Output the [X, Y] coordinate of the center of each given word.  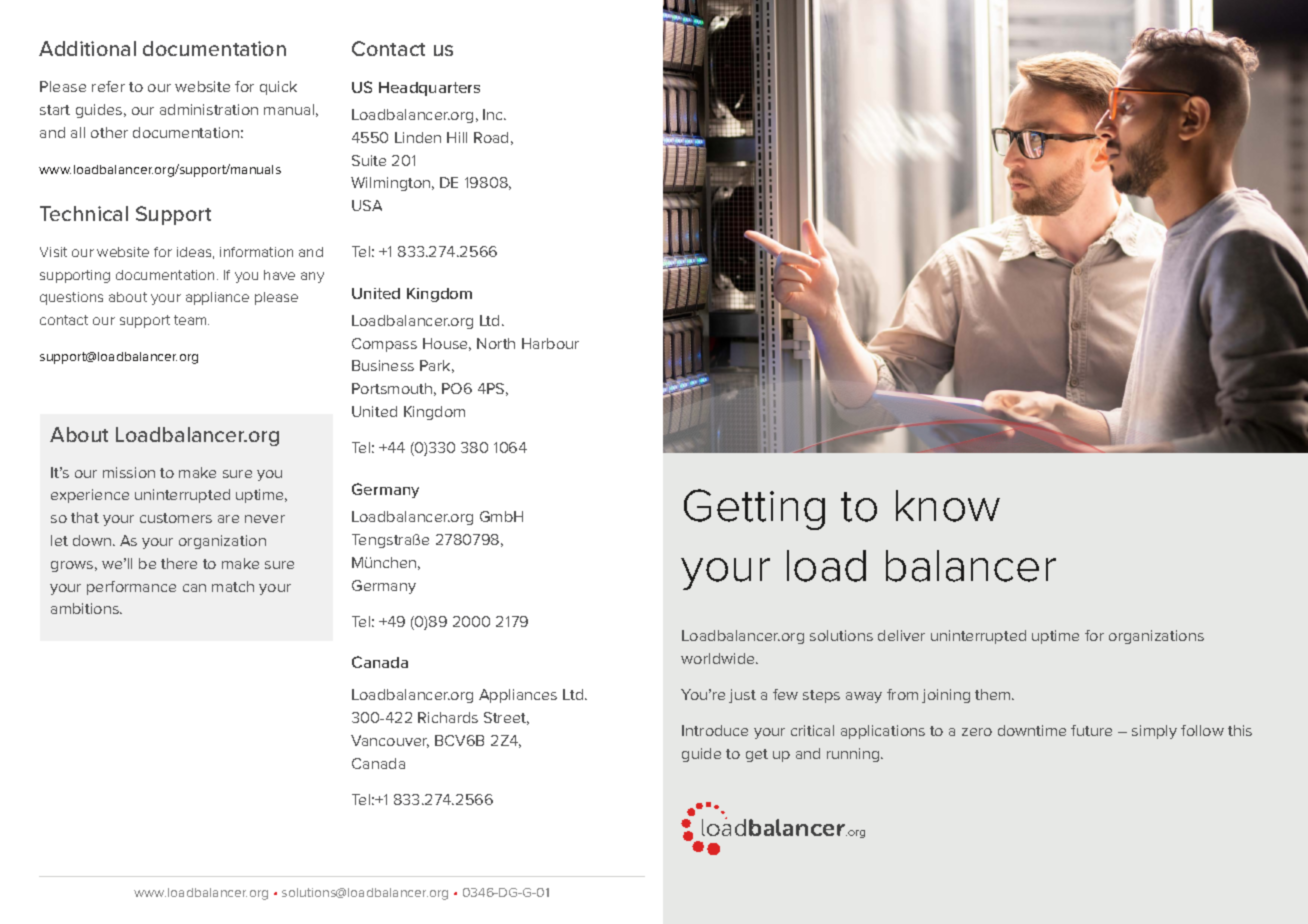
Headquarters [429, 89]
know [948, 506]
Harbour [550, 343]
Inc [494, 114]
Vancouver [390, 741]
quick [278, 88]
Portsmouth [392, 388]
